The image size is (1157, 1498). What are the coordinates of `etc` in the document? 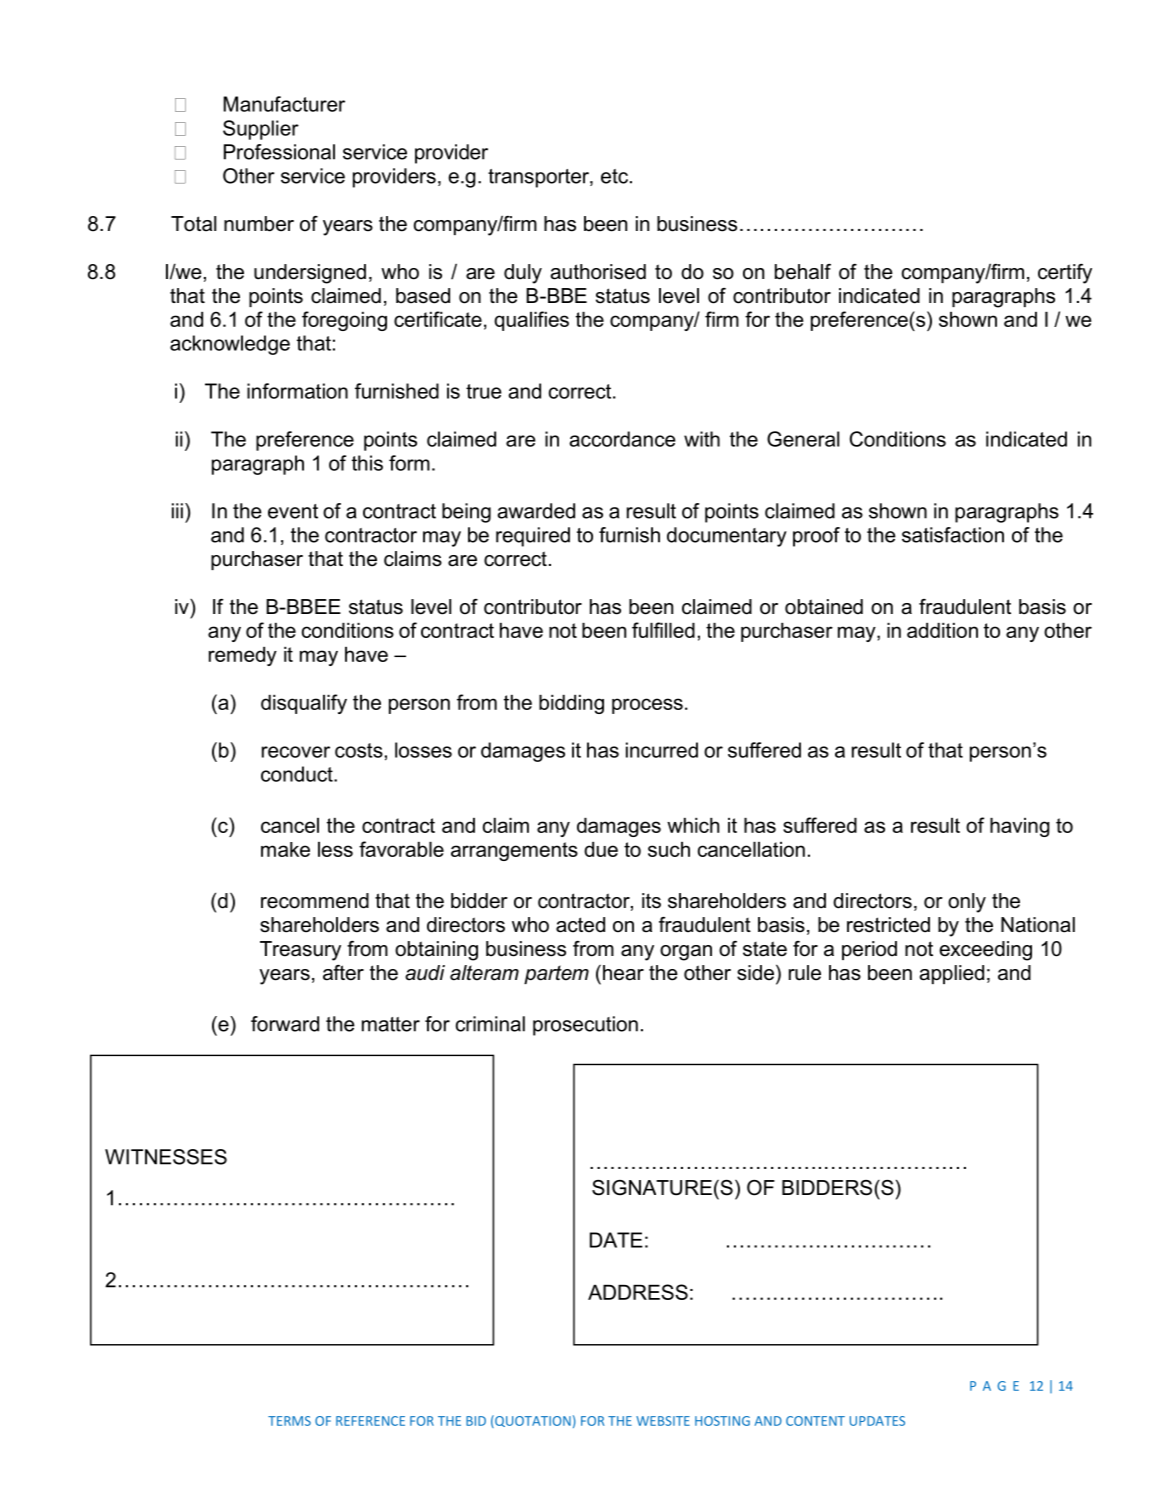 It's located at (616, 176).
